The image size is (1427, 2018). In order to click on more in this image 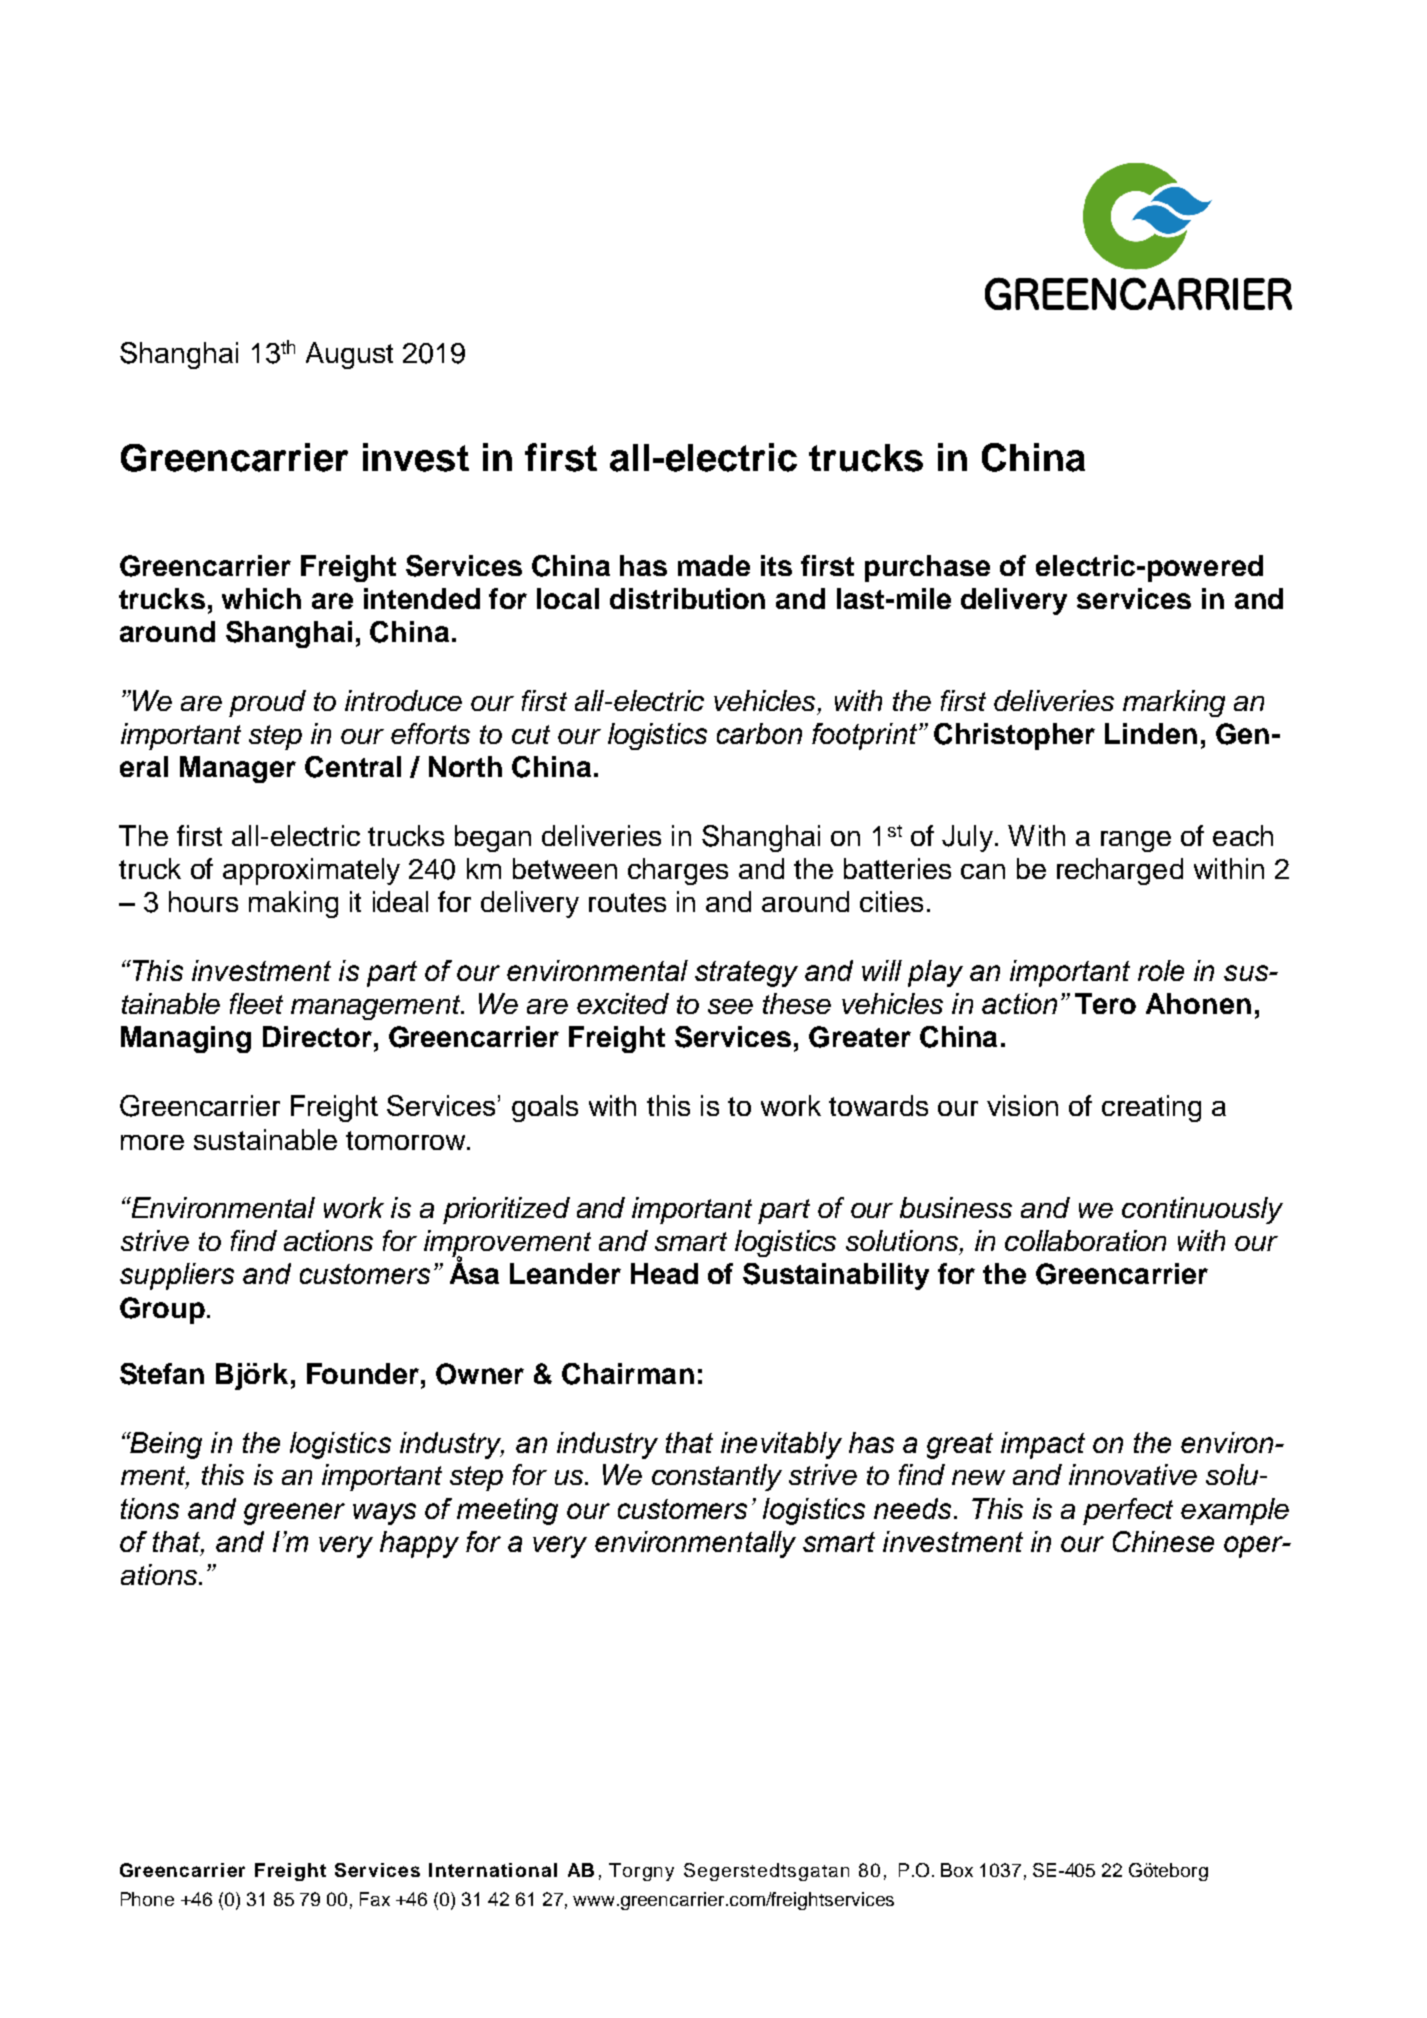, I will do `click(152, 1142)`.
